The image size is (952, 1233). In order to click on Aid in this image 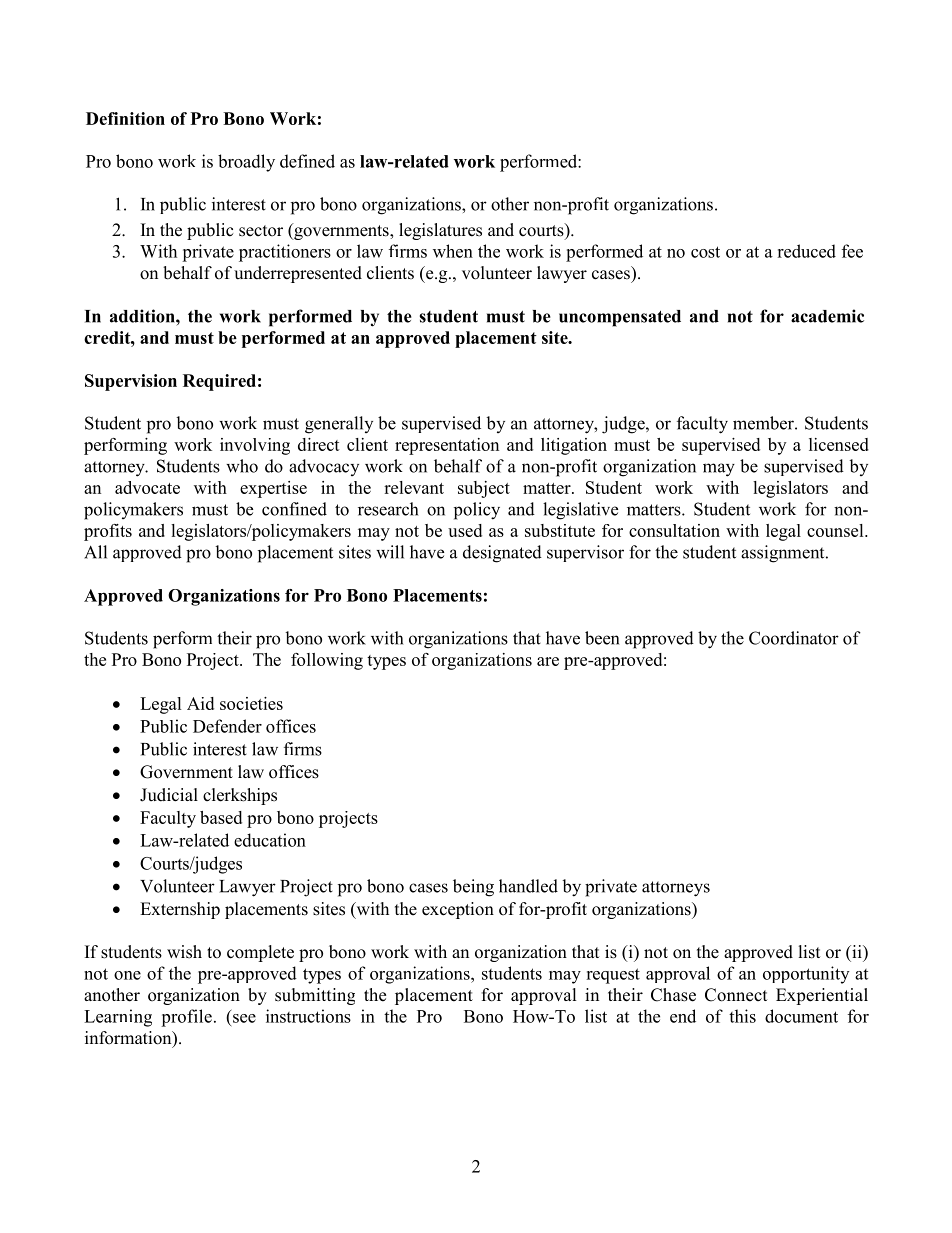, I will do `click(200, 703)`.
